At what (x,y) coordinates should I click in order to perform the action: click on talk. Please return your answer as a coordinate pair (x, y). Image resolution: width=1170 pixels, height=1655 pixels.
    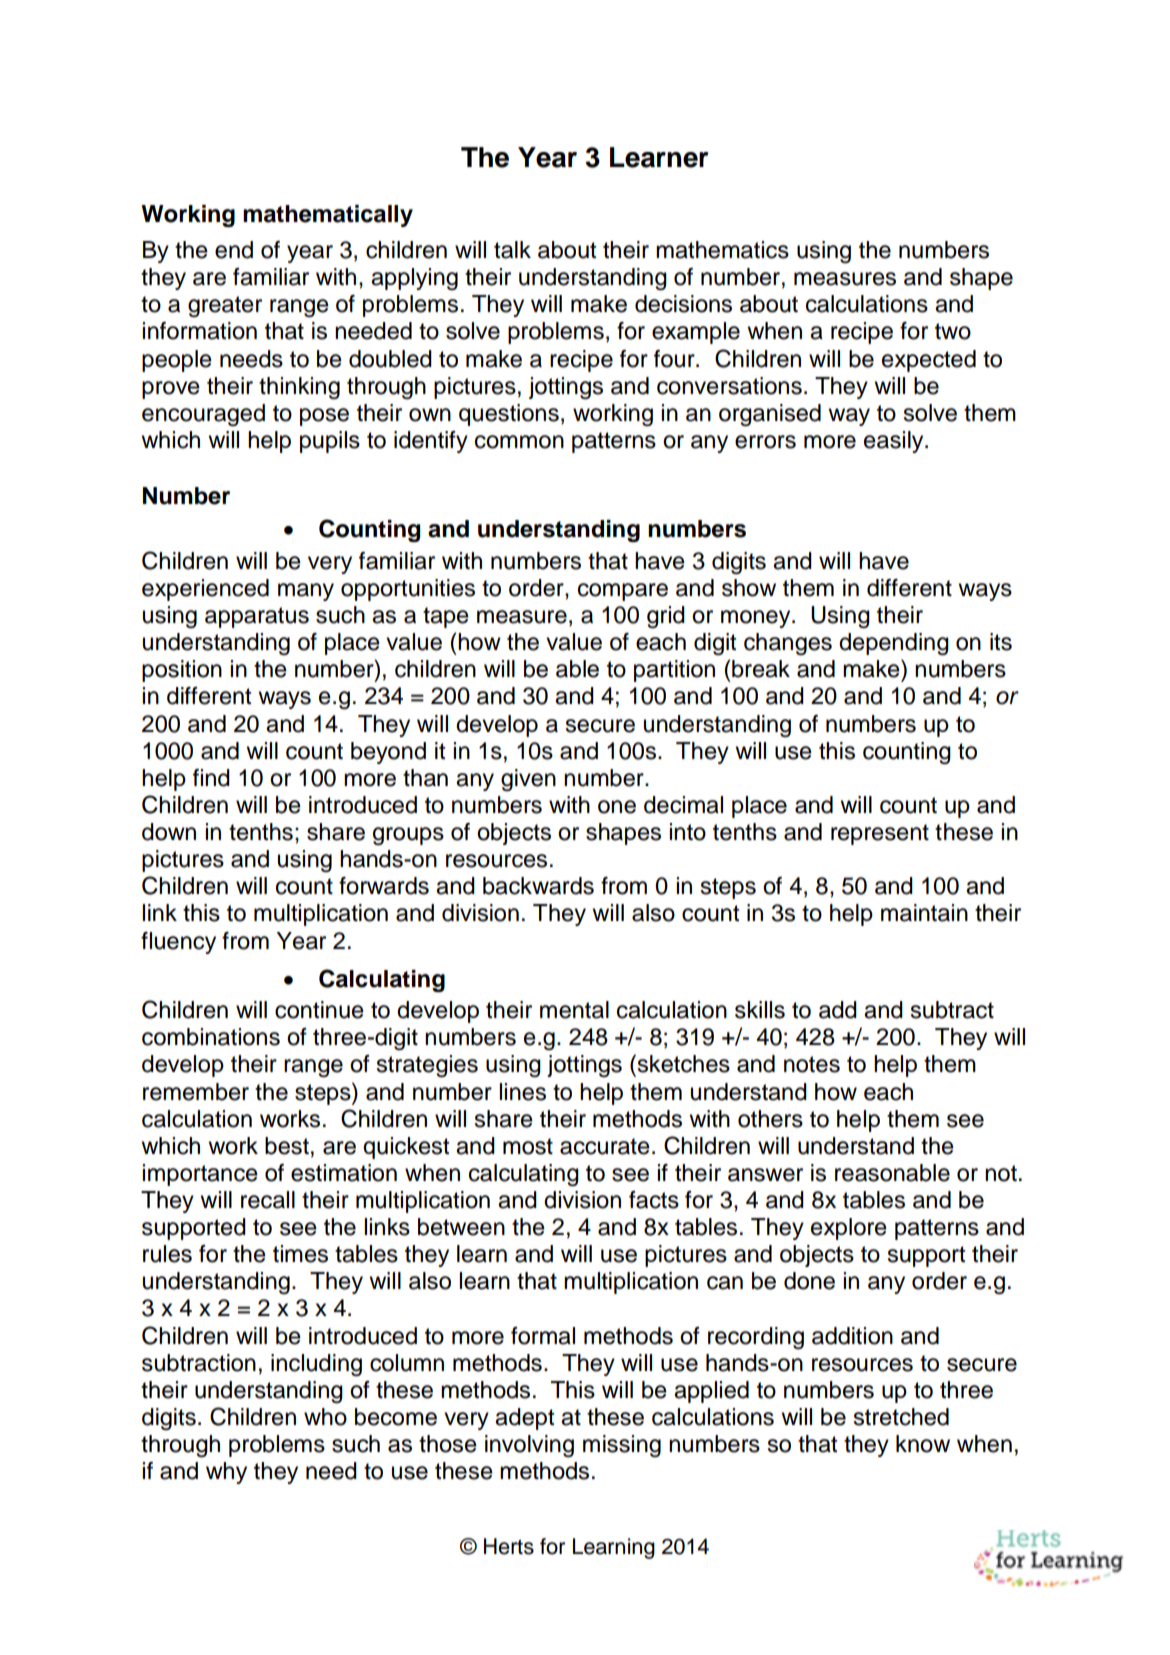
    Looking at the image, I should click on (512, 250).
